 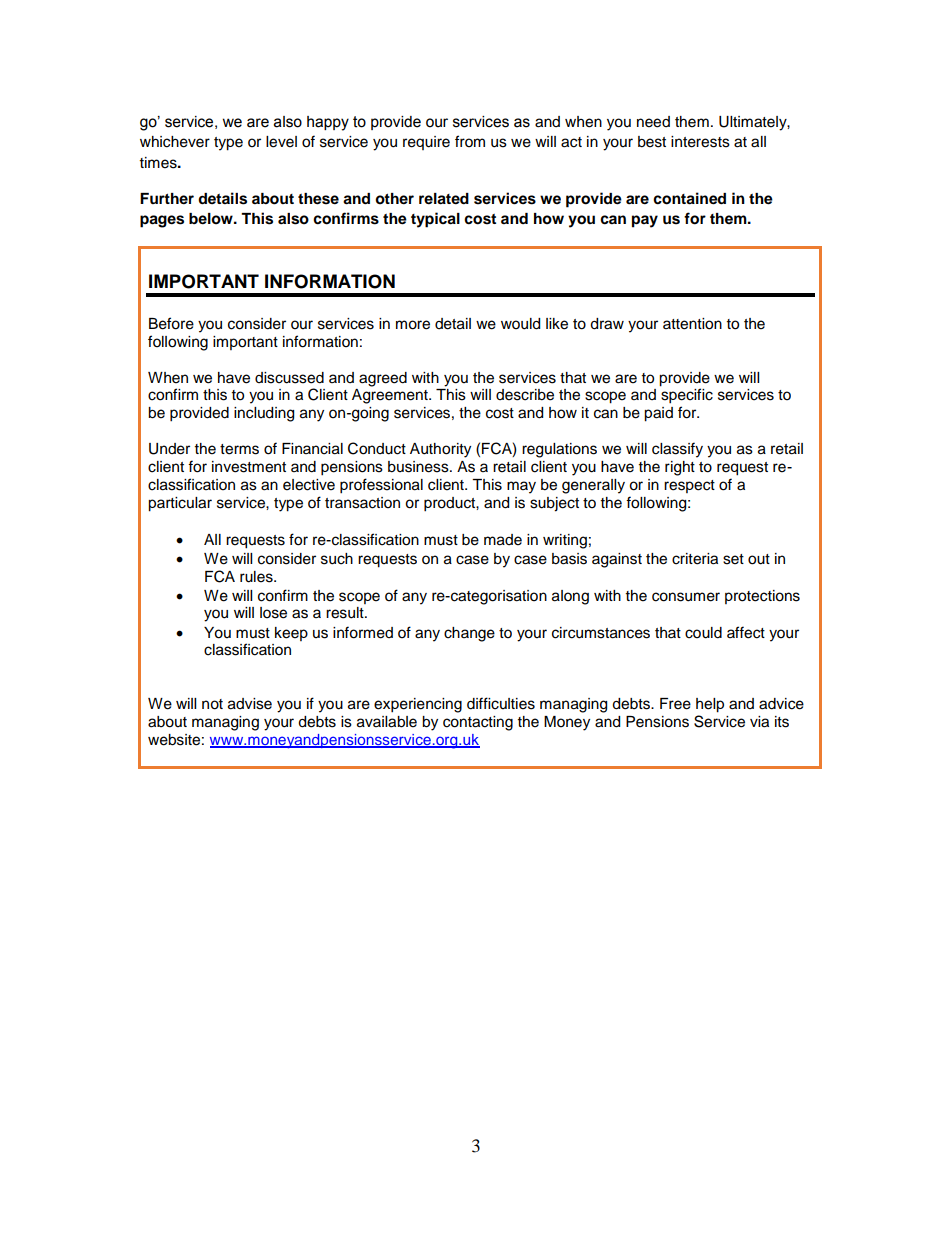 What do you see at coordinates (689, 486) in the screenshot?
I see `respect` at bounding box center [689, 486].
